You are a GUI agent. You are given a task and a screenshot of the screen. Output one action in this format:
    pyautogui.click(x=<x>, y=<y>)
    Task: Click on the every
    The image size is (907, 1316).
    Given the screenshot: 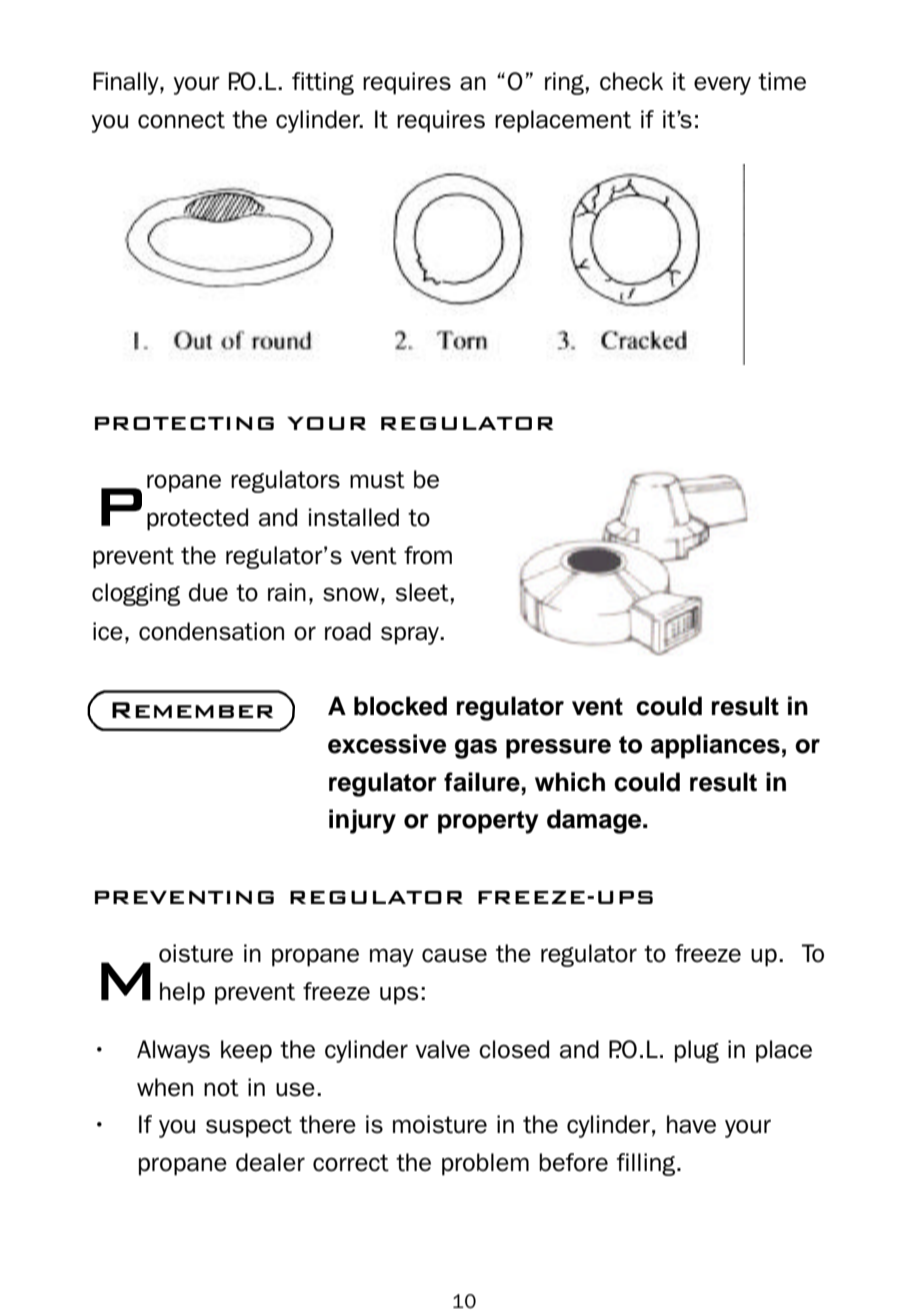 What is the action you would take?
    pyautogui.click(x=722, y=85)
